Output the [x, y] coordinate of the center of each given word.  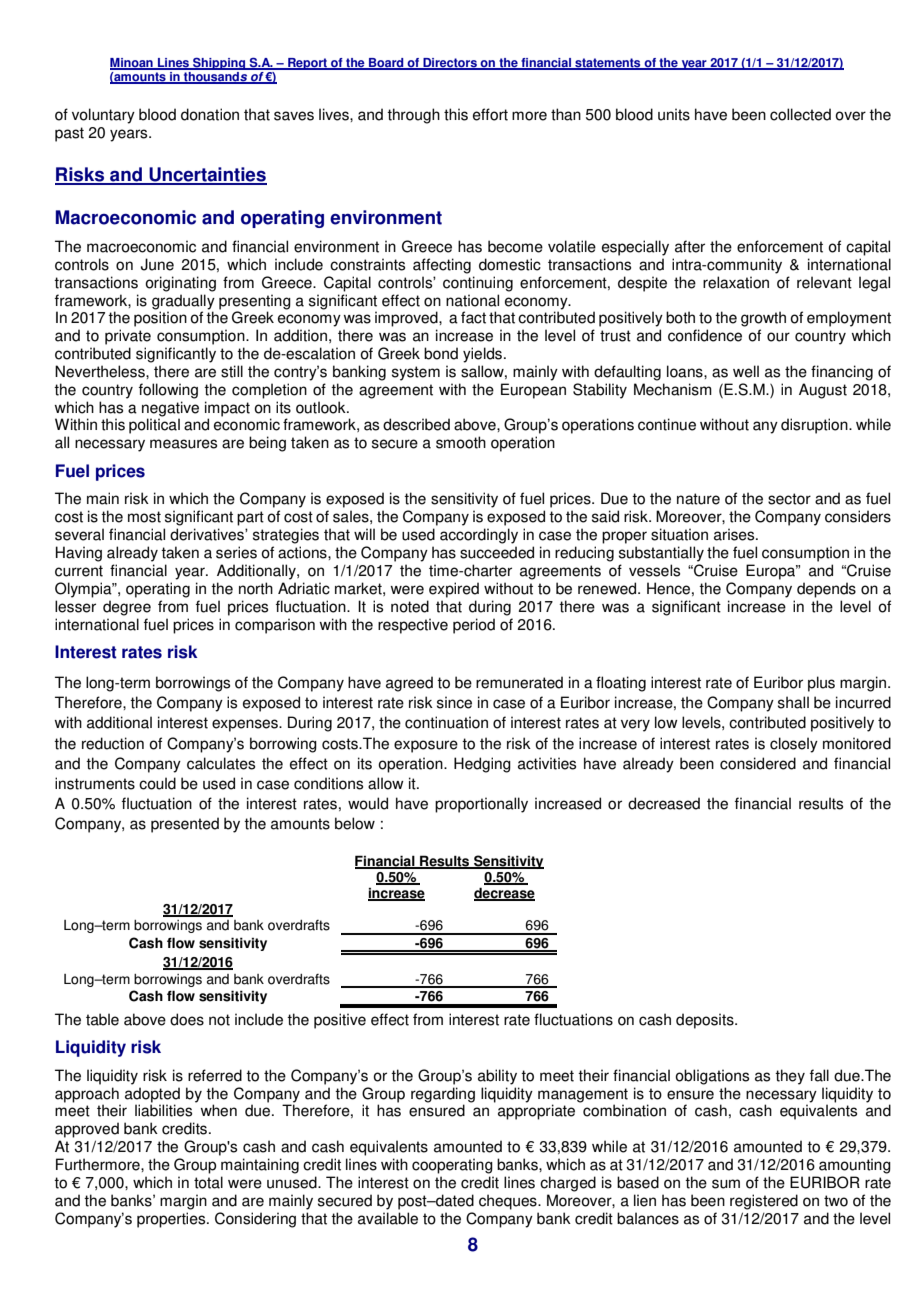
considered [758, 763]
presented [185, 825]
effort [490, 114]
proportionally [481, 805]
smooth [461, 442]
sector [789, 499]
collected [800, 114]
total [208, 1182]
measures [183, 444]
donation [210, 114]
